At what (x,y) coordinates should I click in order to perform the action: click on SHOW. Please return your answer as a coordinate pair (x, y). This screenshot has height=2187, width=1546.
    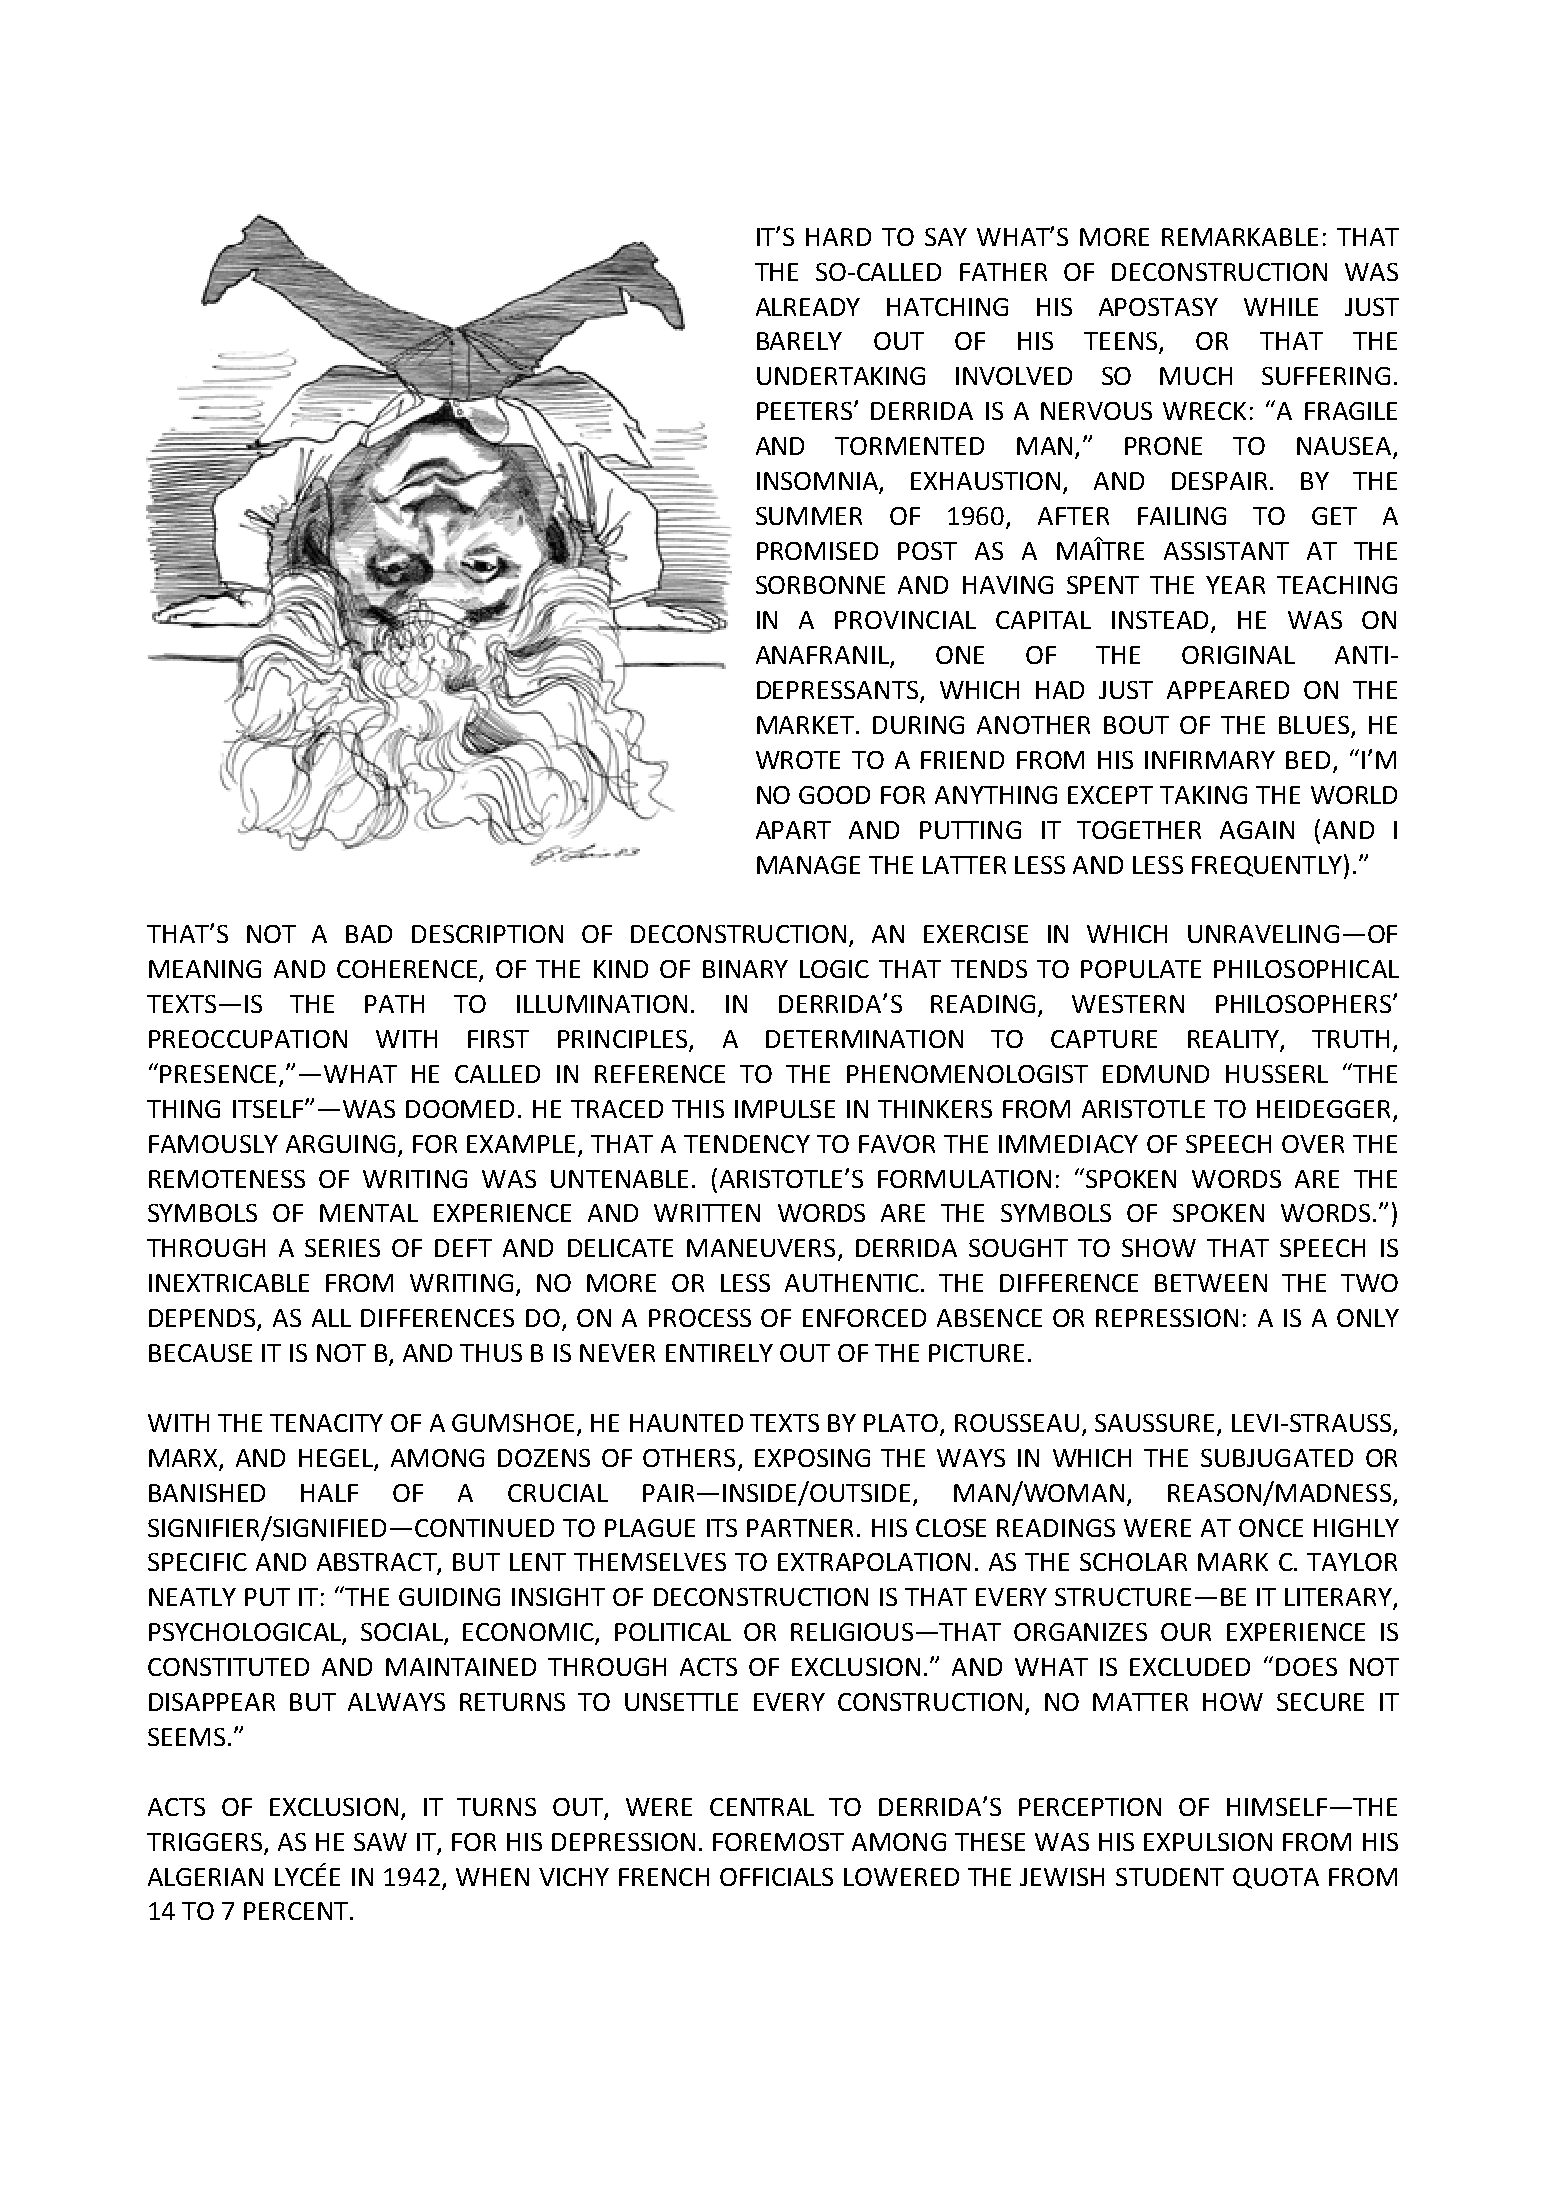
    Looking at the image, I should click on (1159, 1248).
